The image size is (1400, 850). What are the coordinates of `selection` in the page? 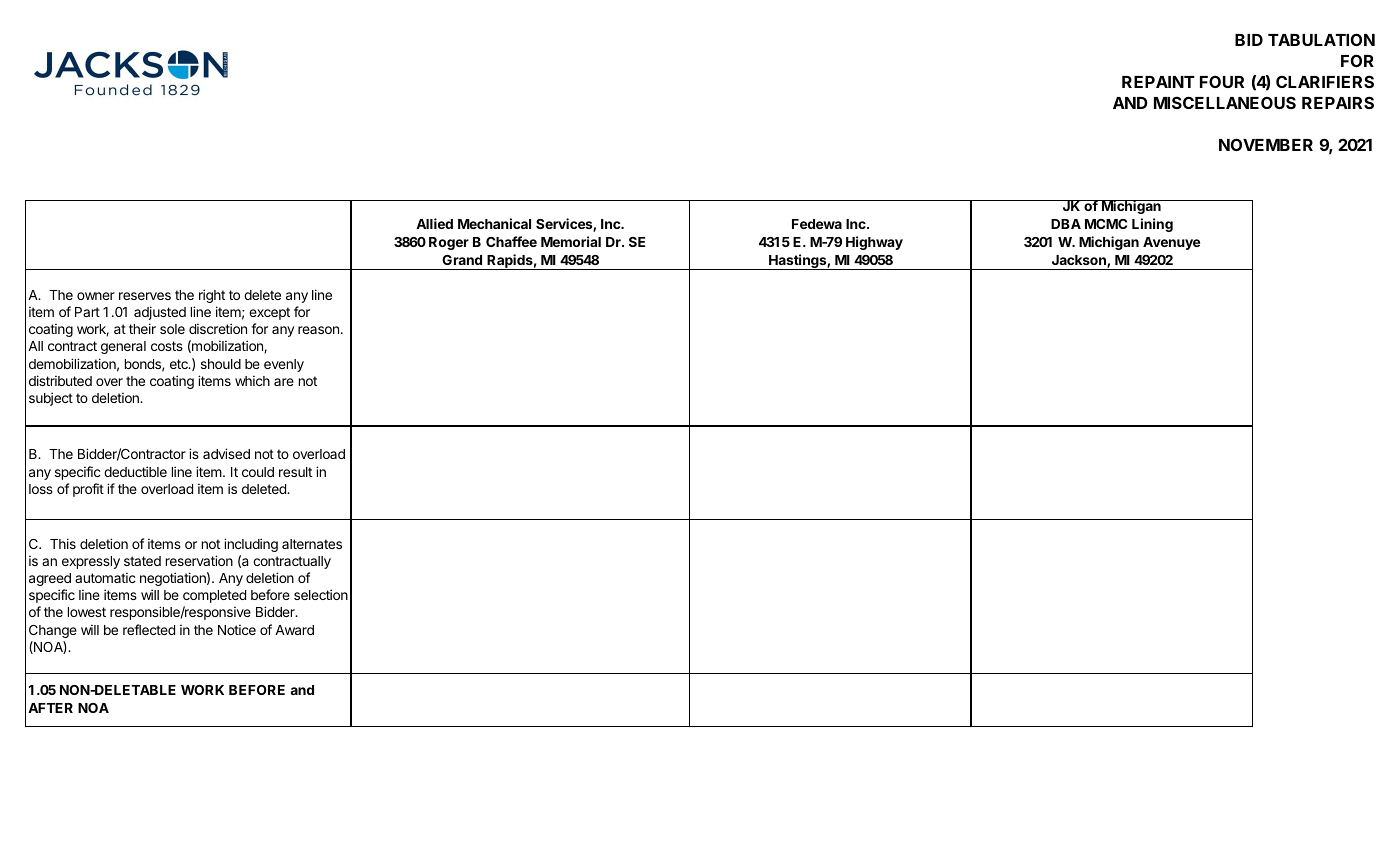 It's located at (321, 594).
